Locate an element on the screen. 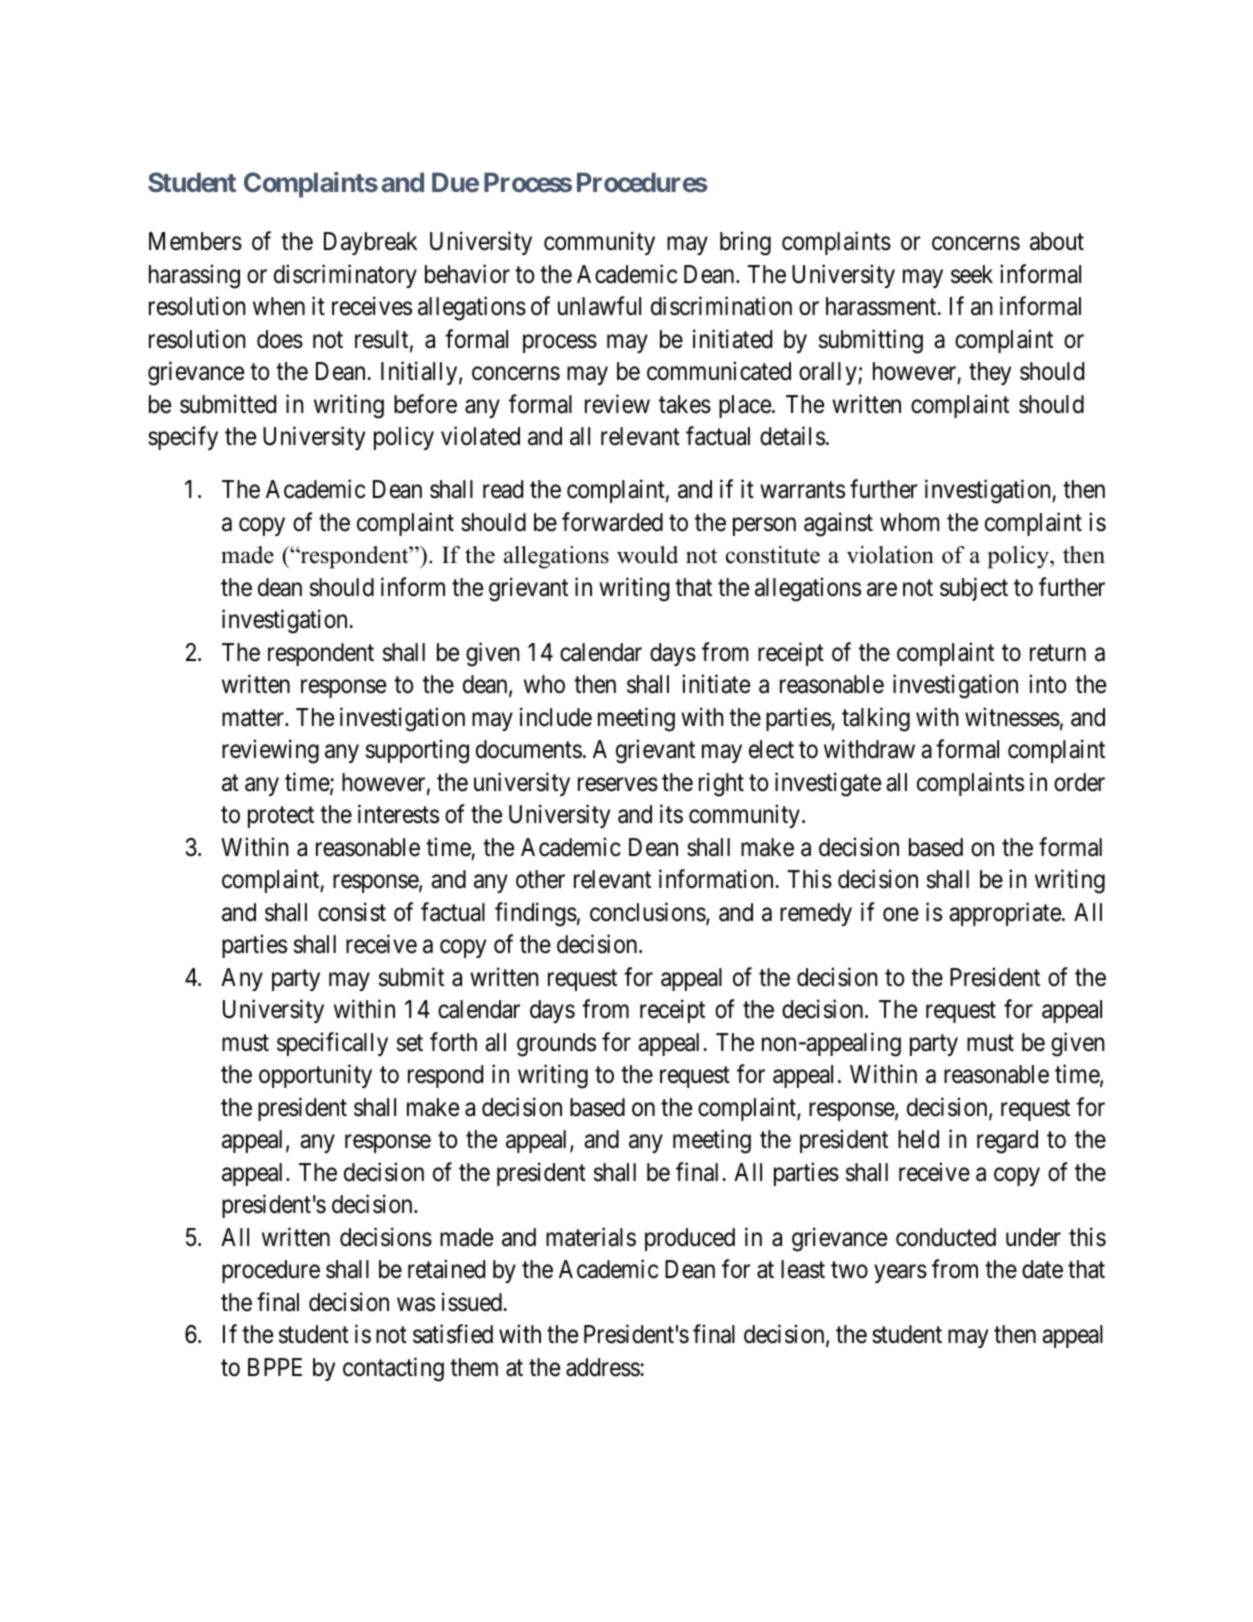 The width and height of the screenshot is (1253, 1622). contacting is located at coordinates (393, 1369).
